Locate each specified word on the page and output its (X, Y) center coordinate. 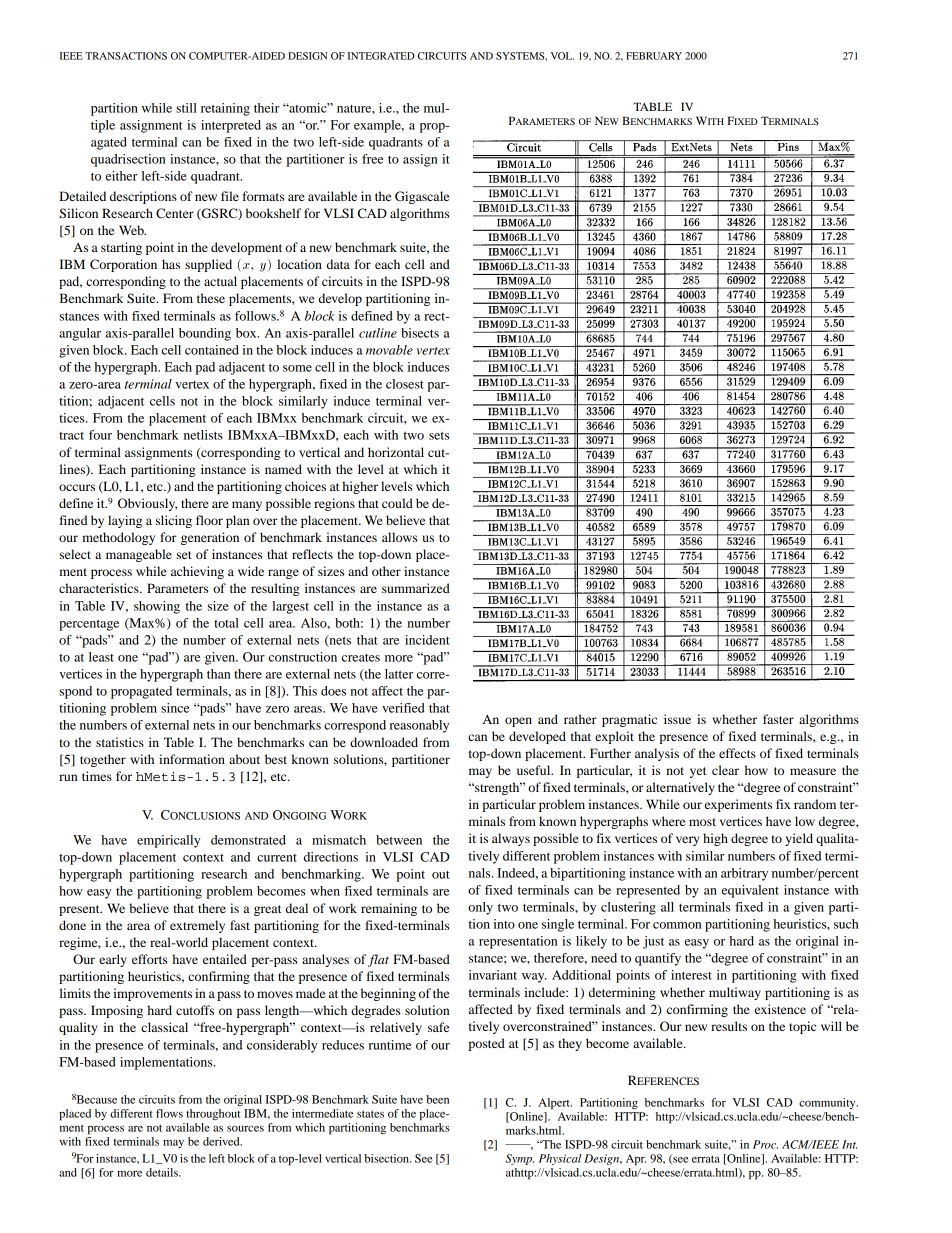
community (828, 1103)
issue (677, 719)
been (437, 1099)
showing (157, 607)
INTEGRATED (381, 56)
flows (169, 1113)
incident (427, 640)
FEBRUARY (654, 56)
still (186, 108)
